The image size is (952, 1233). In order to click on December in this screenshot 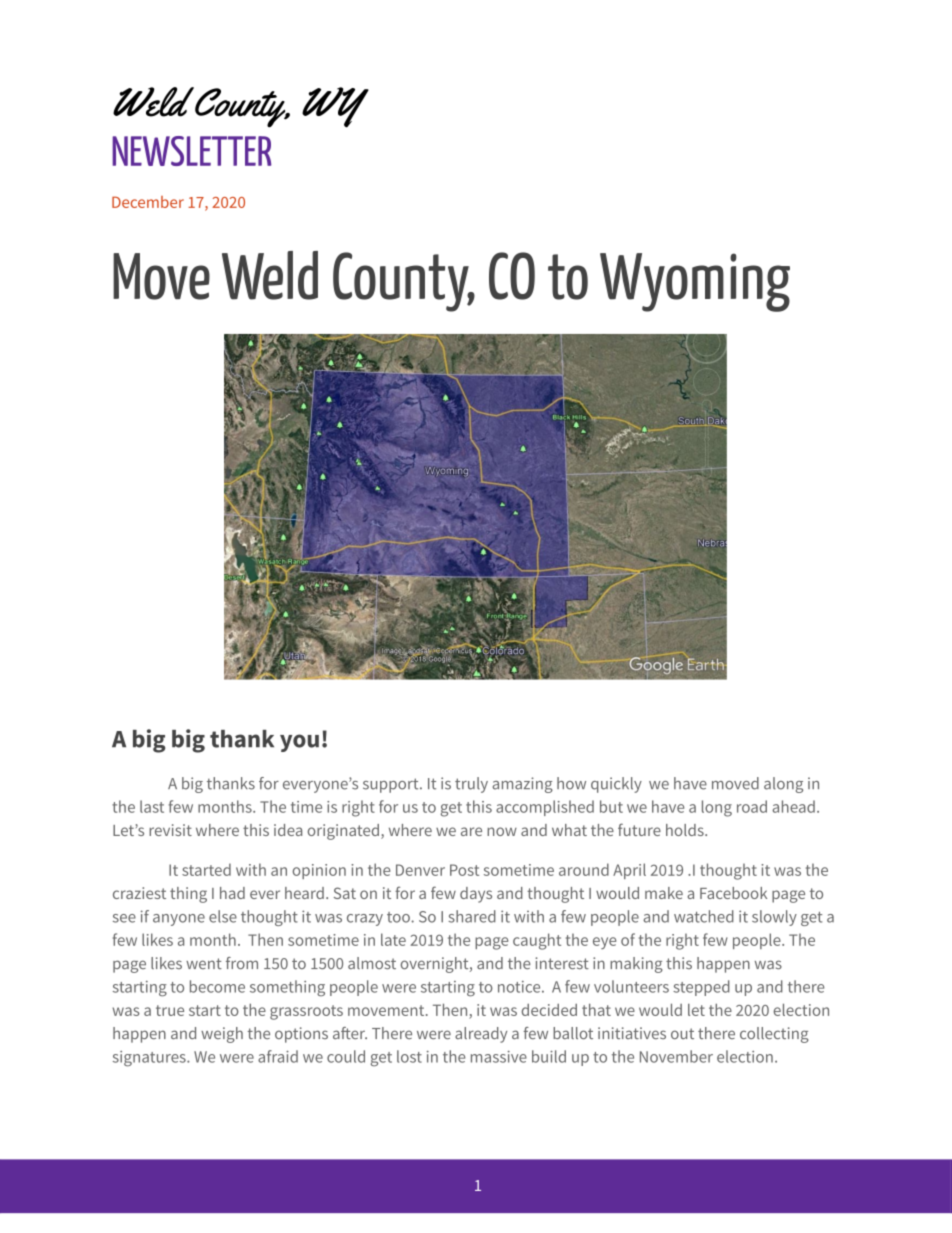, I will do `click(148, 202)`.
